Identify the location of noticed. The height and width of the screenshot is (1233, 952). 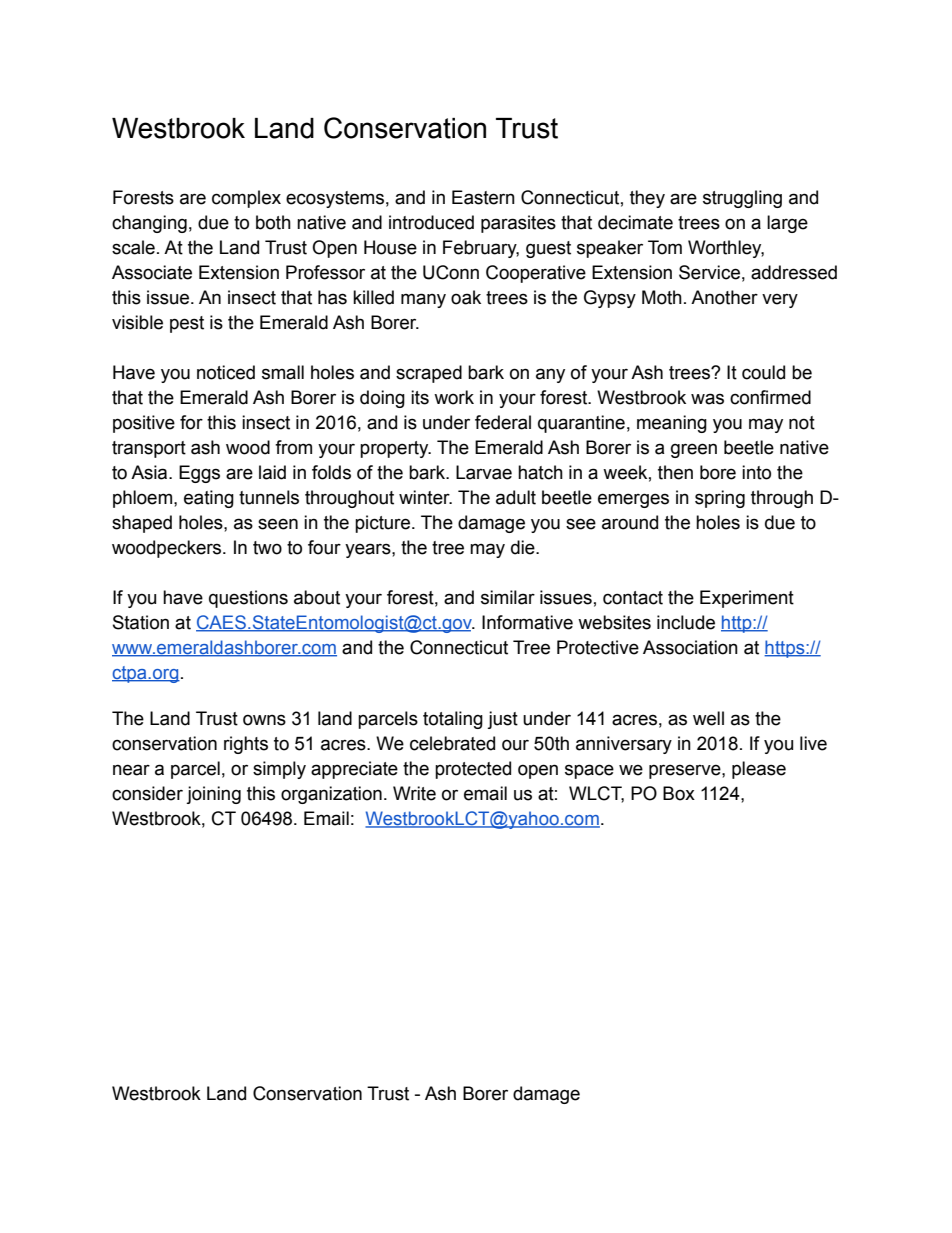
(226, 372).
